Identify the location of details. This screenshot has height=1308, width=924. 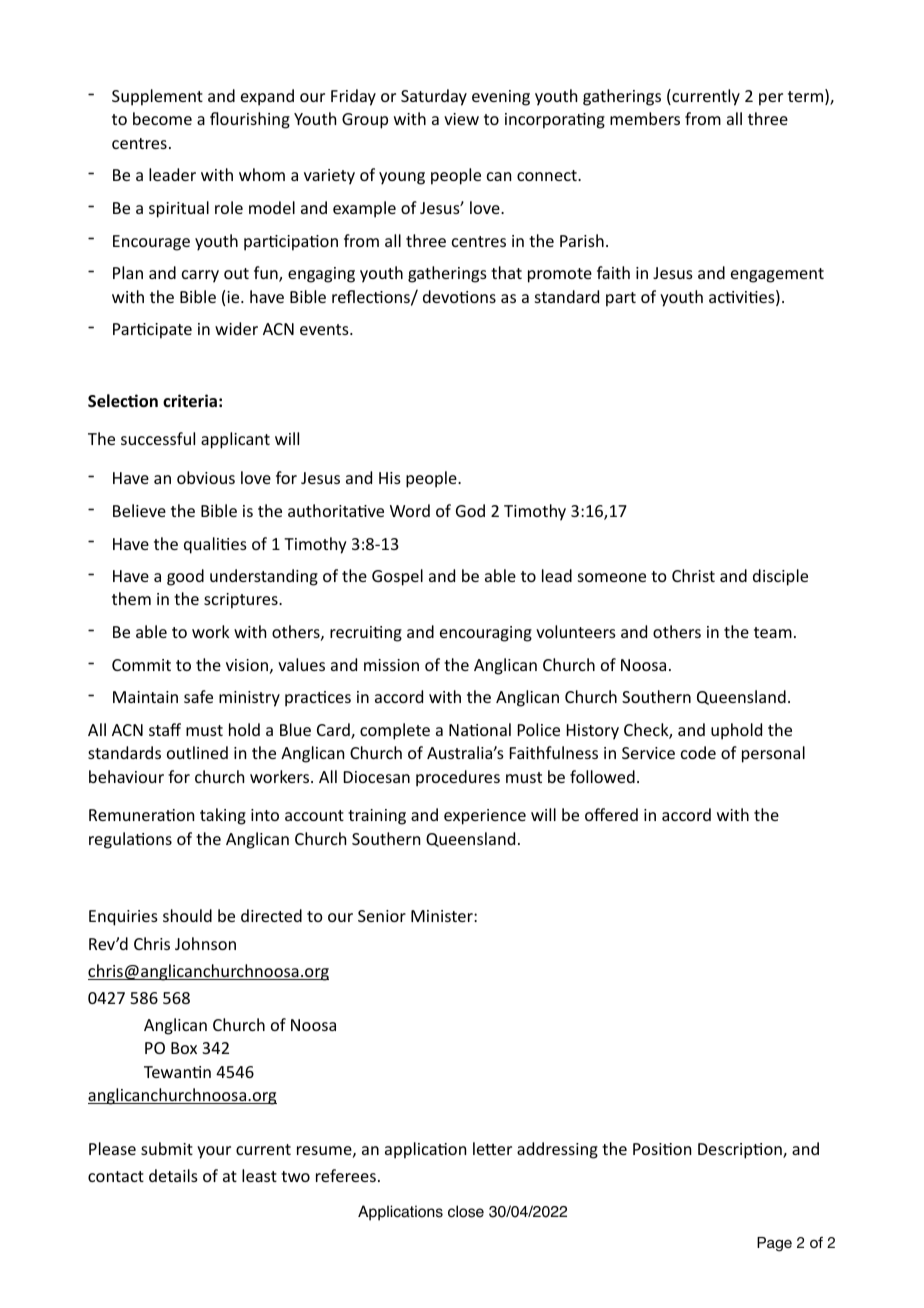
(173, 1175).
